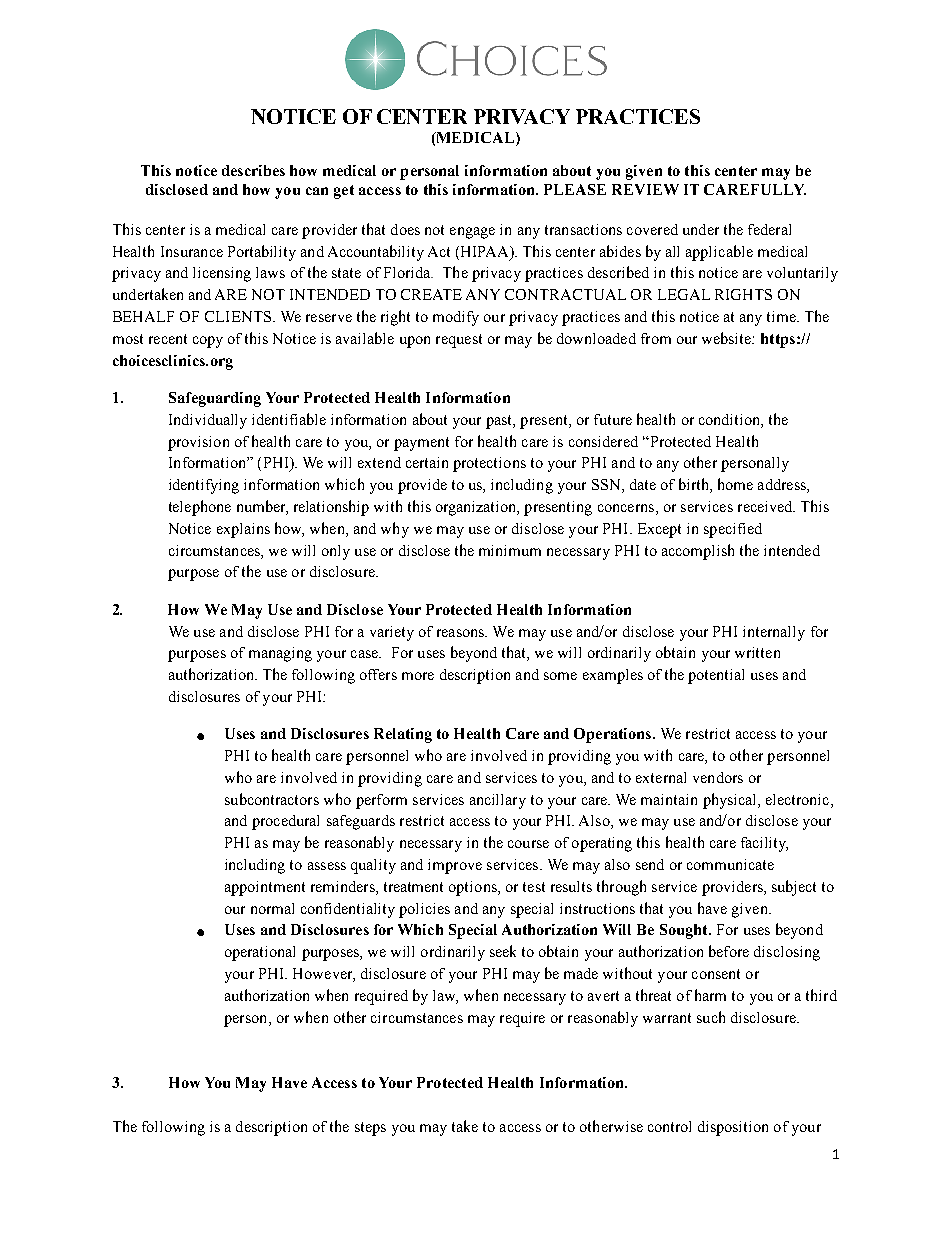 Image resolution: width=952 pixels, height=1233 pixels. What do you see at coordinates (603, 996) in the document?
I see `avert` at bounding box center [603, 996].
